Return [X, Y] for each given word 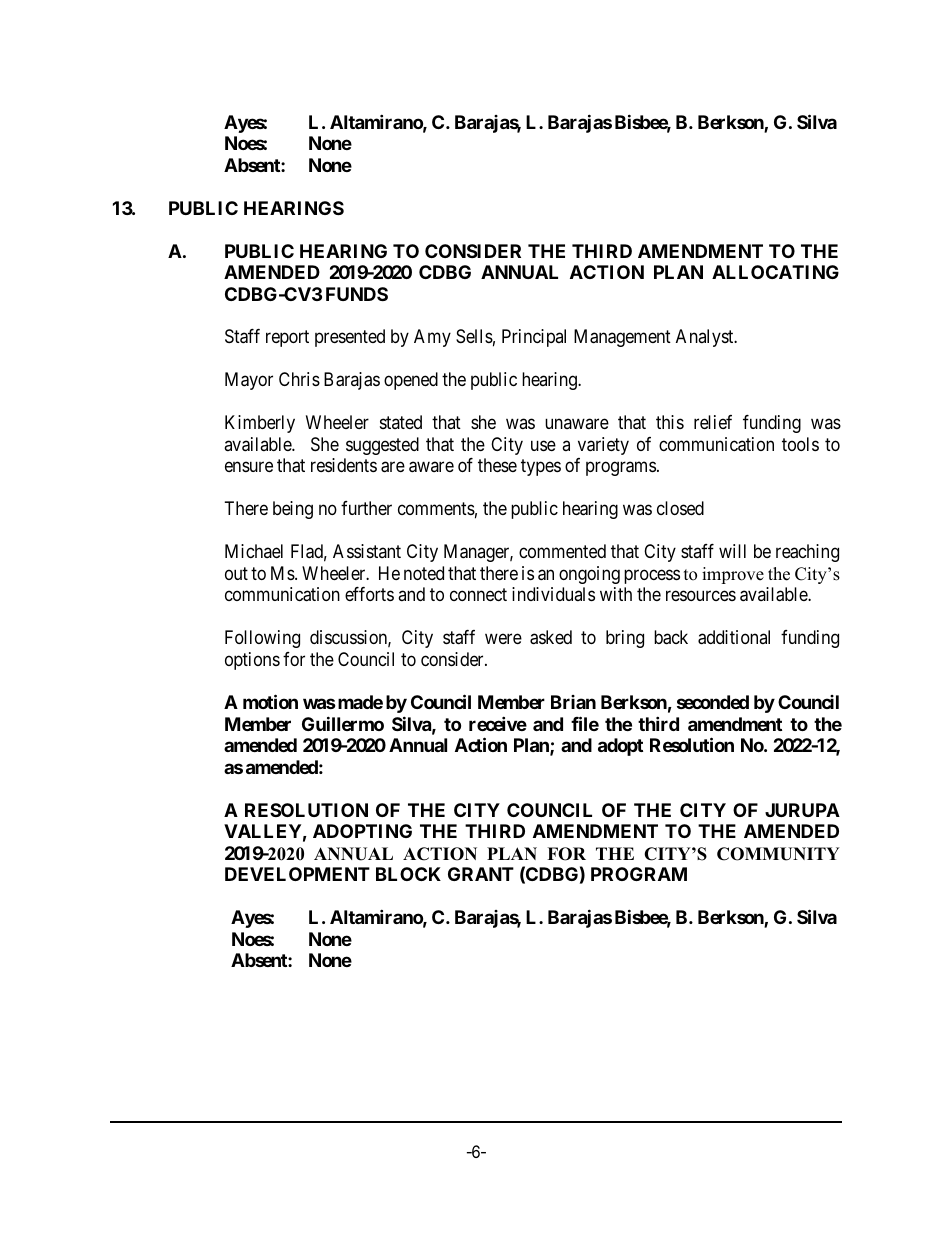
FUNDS [357, 294]
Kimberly [260, 424]
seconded [713, 702]
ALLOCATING [775, 272]
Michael [254, 551]
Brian [573, 702]
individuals [553, 594]
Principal [534, 338]
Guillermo [343, 723]
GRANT [481, 874]
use [543, 445]
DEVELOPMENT [297, 874]
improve [733, 575]
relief [713, 422]
